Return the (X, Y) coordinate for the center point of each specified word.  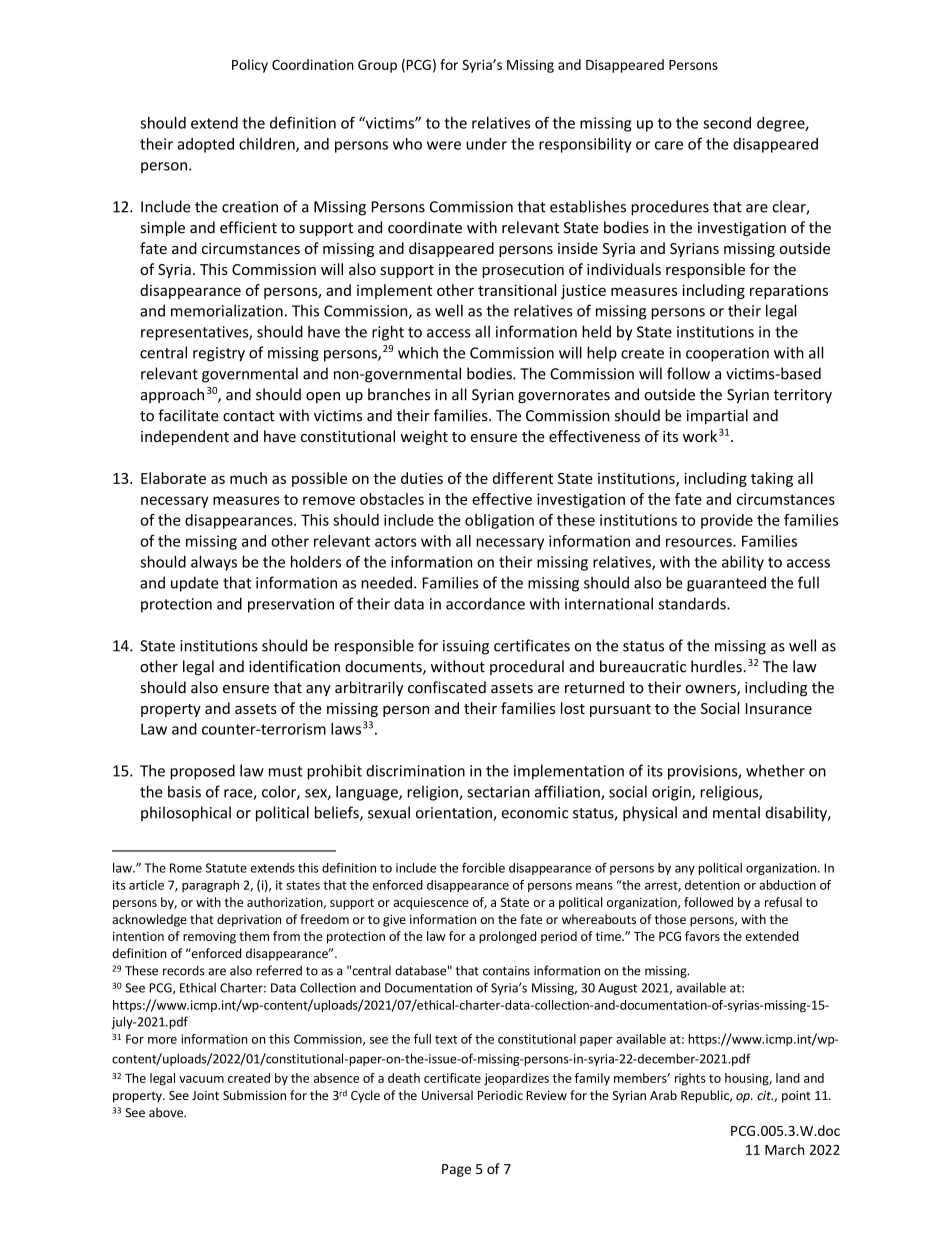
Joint (205, 1095)
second (727, 123)
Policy (250, 66)
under (486, 144)
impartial (717, 416)
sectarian (498, 792)
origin (672, 793)
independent (185, 437)
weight (424, 437)
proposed (202, 772)
